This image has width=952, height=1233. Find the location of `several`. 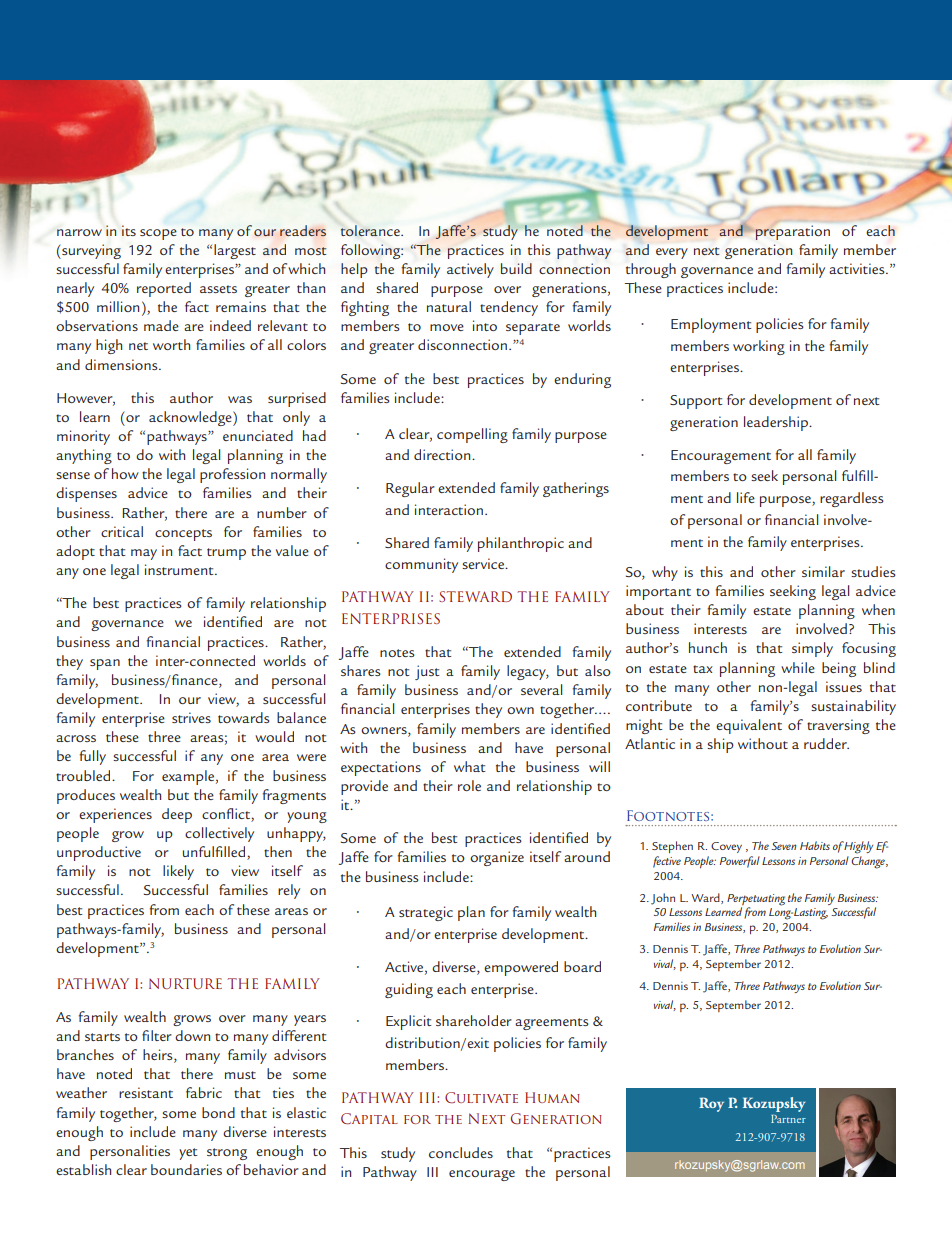

several is located at coordinates (541, 689).
